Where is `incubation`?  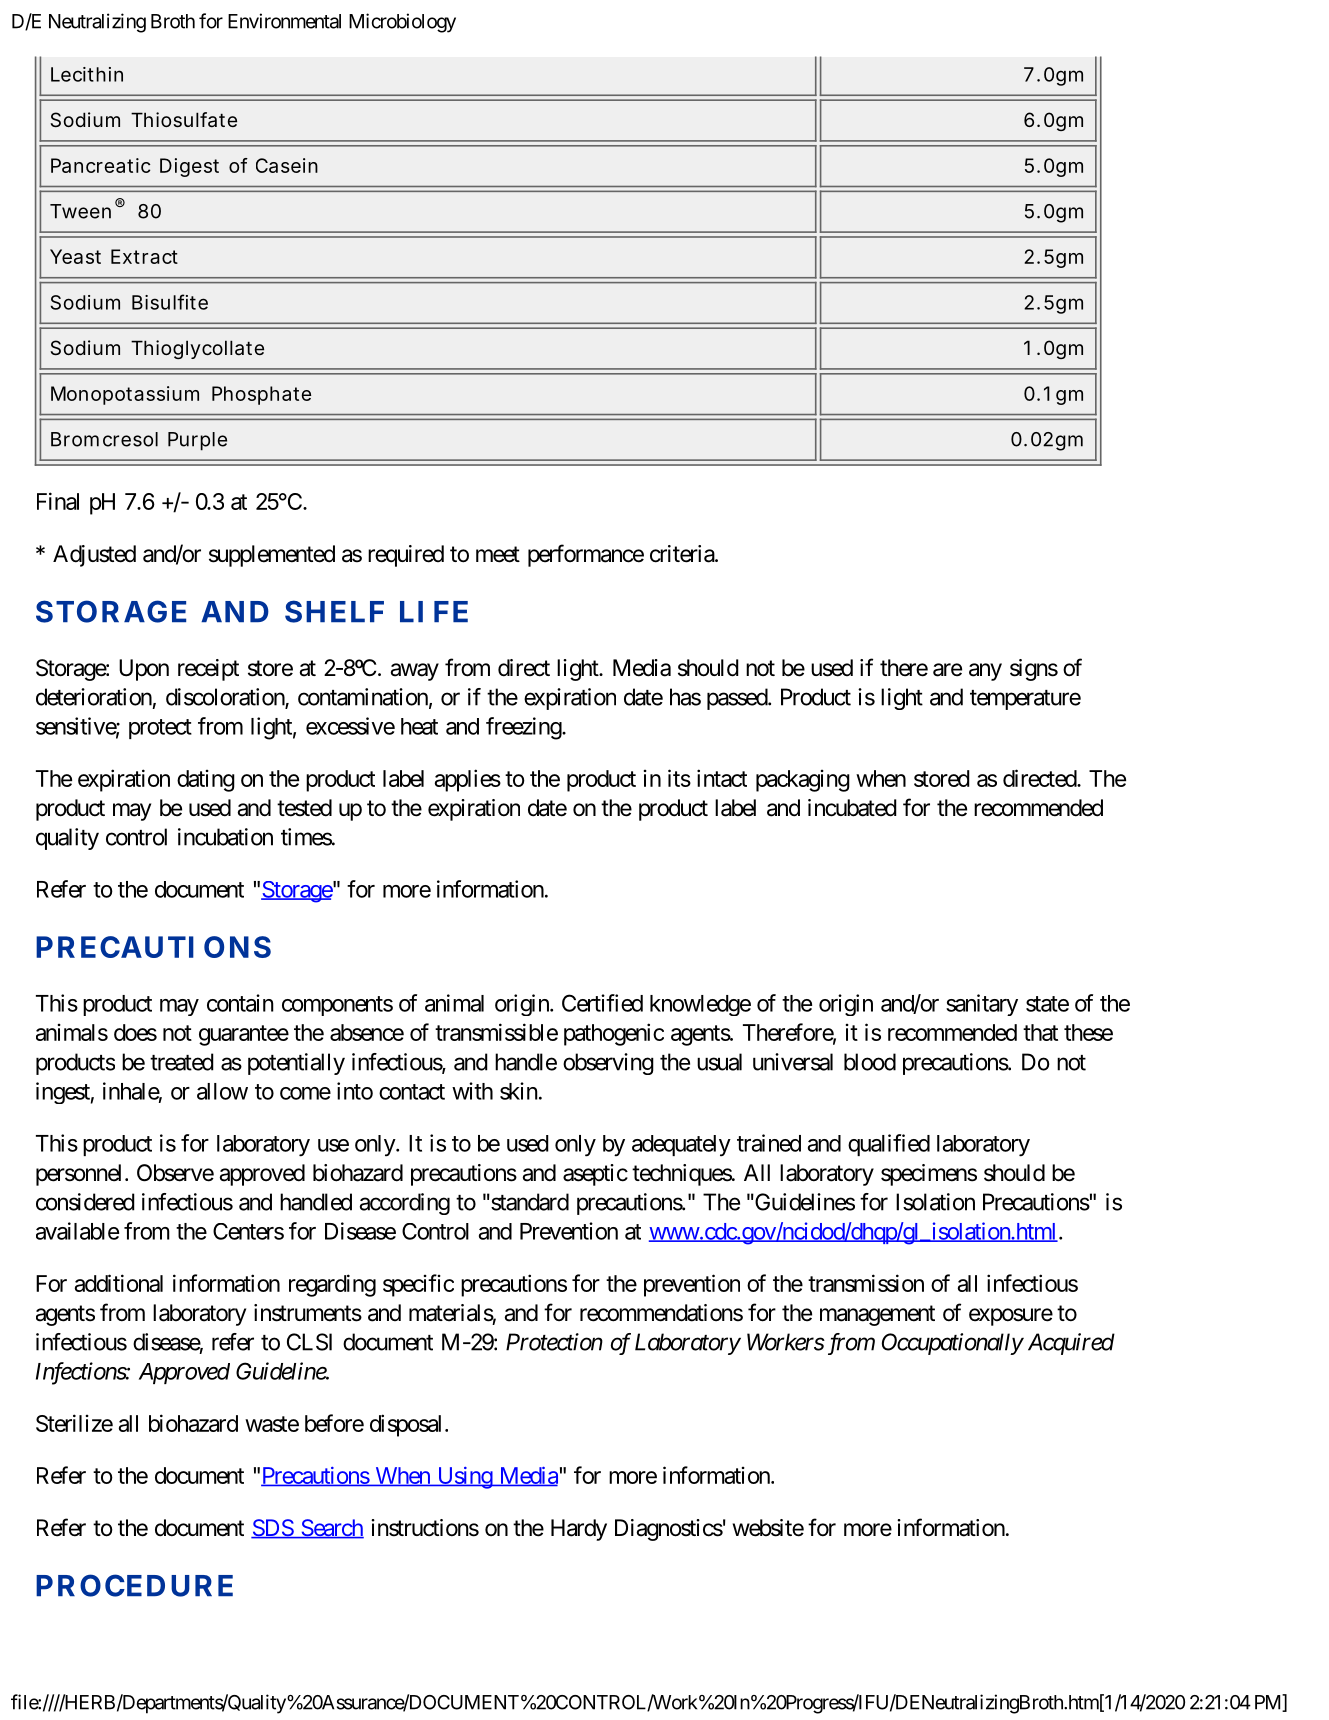
incubation is located at coordinates (225, 837).
